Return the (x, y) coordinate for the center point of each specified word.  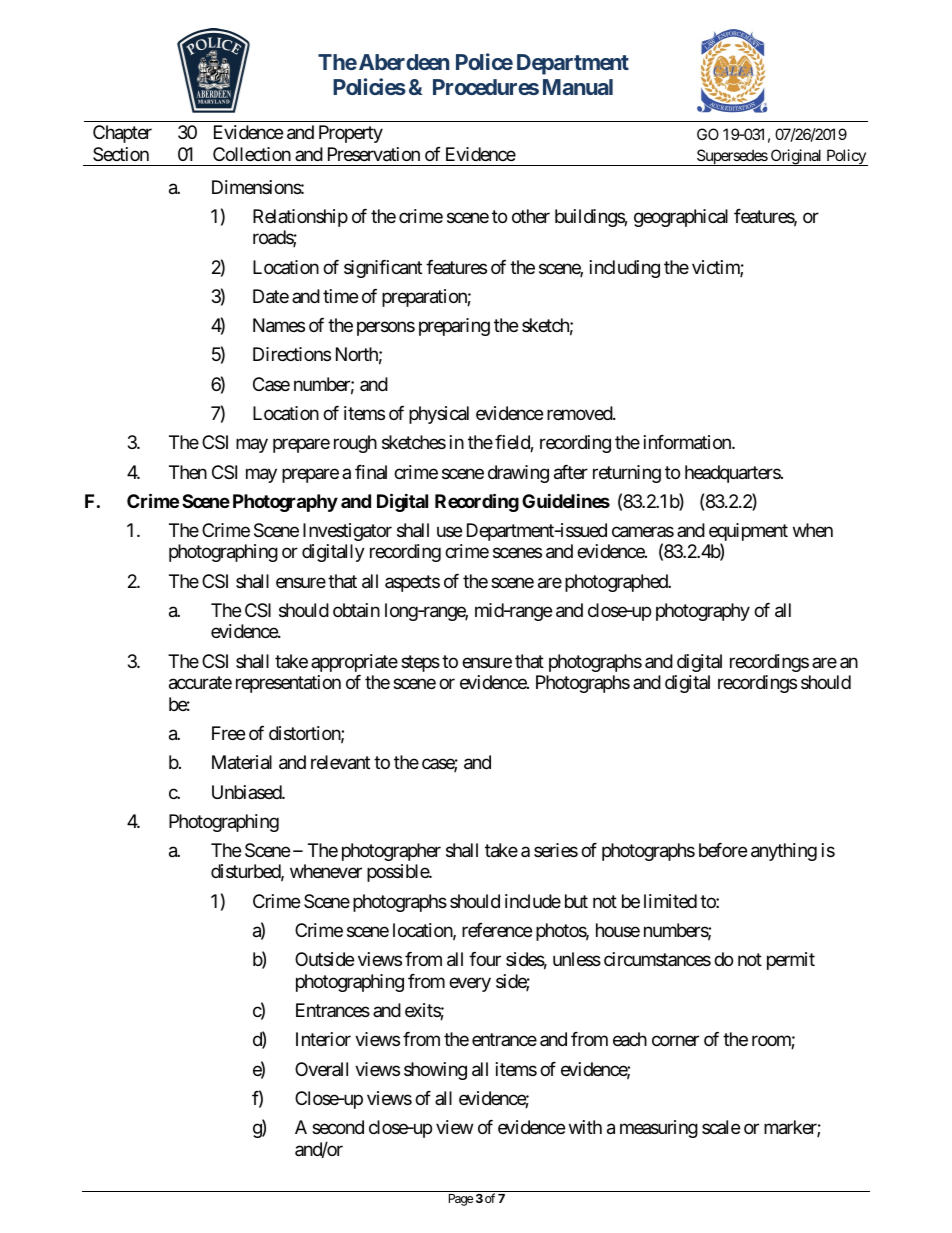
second (338, 1127)
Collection (252, 154)
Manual (578, 87)
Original (796, 157)
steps (420, 663)
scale (721, 1127)
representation (288, 684)
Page (461, 1200)
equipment (748, 533)
